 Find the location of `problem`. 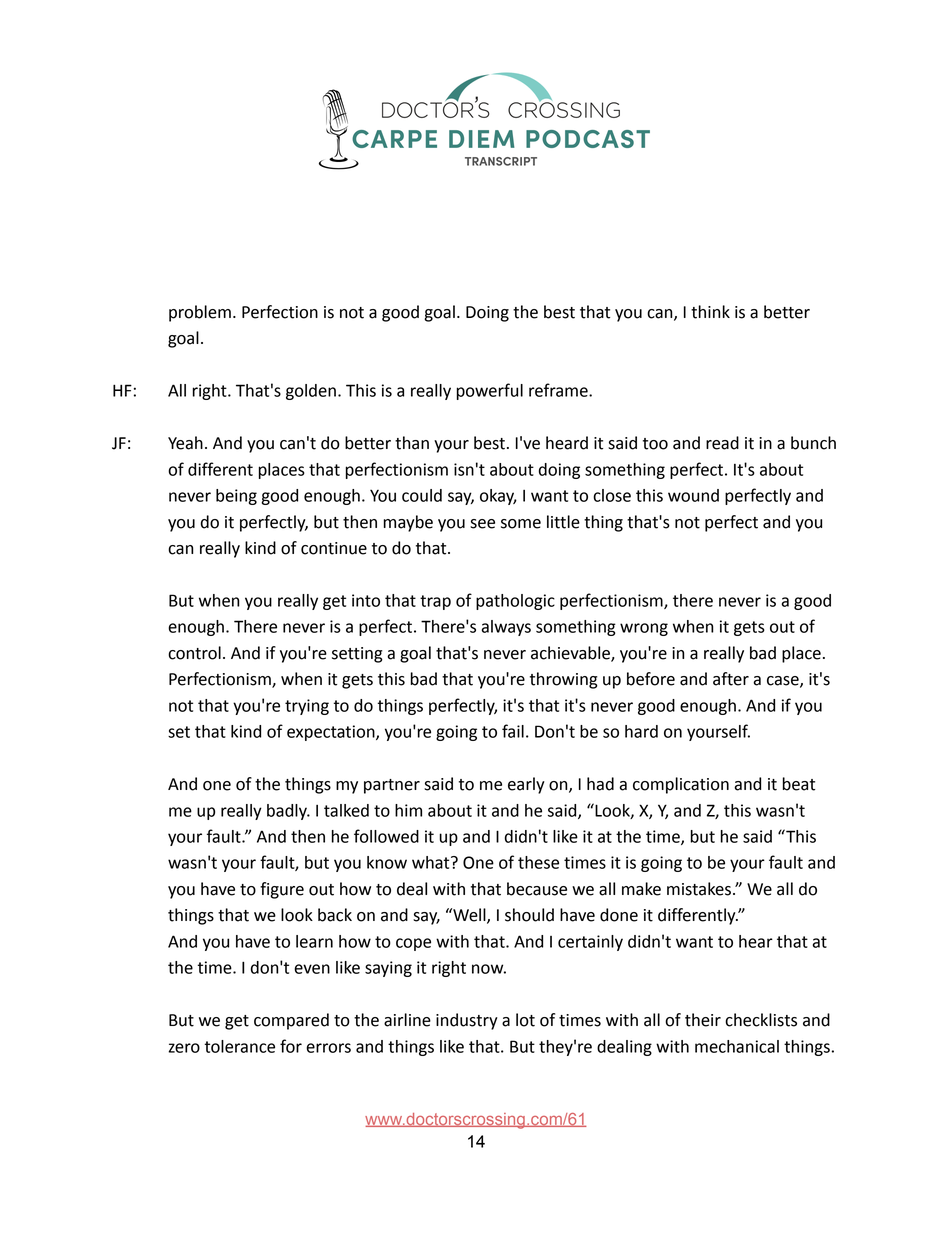

problem is located at coordinates (200, 313).
